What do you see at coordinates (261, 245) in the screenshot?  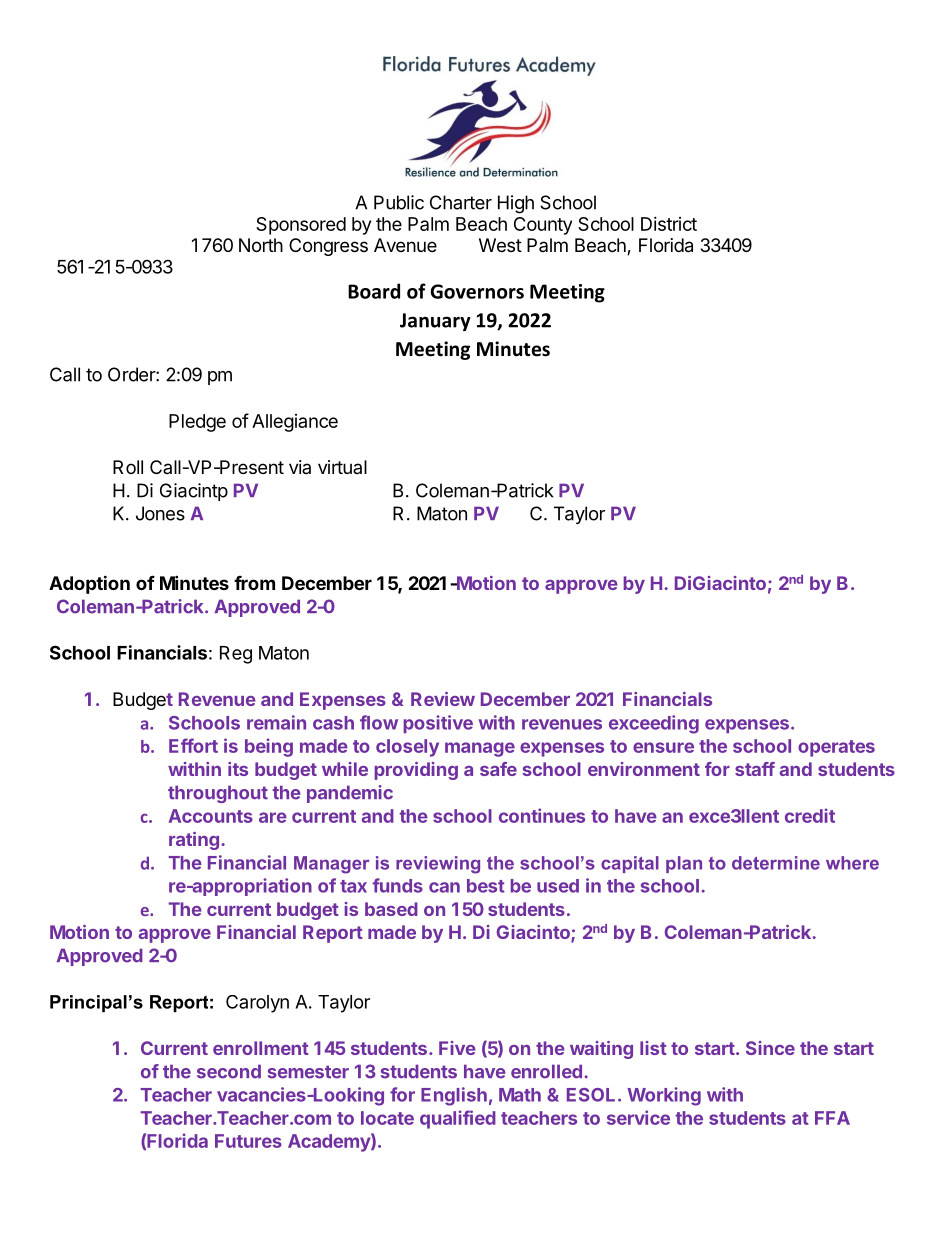 I see `North` at bounding box center [261, 245].
